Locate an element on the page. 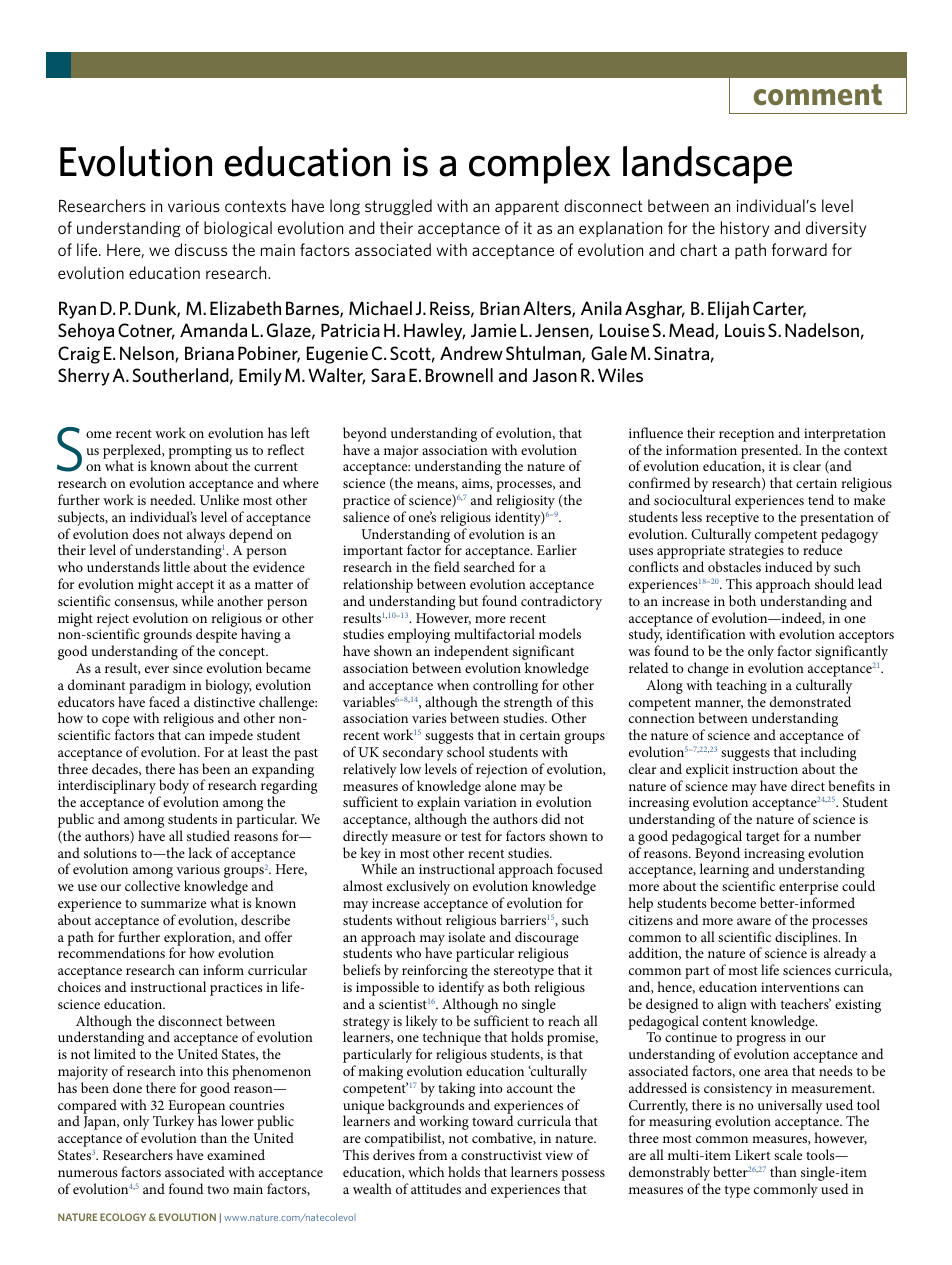  searched is located at coordinates (489, 566).
